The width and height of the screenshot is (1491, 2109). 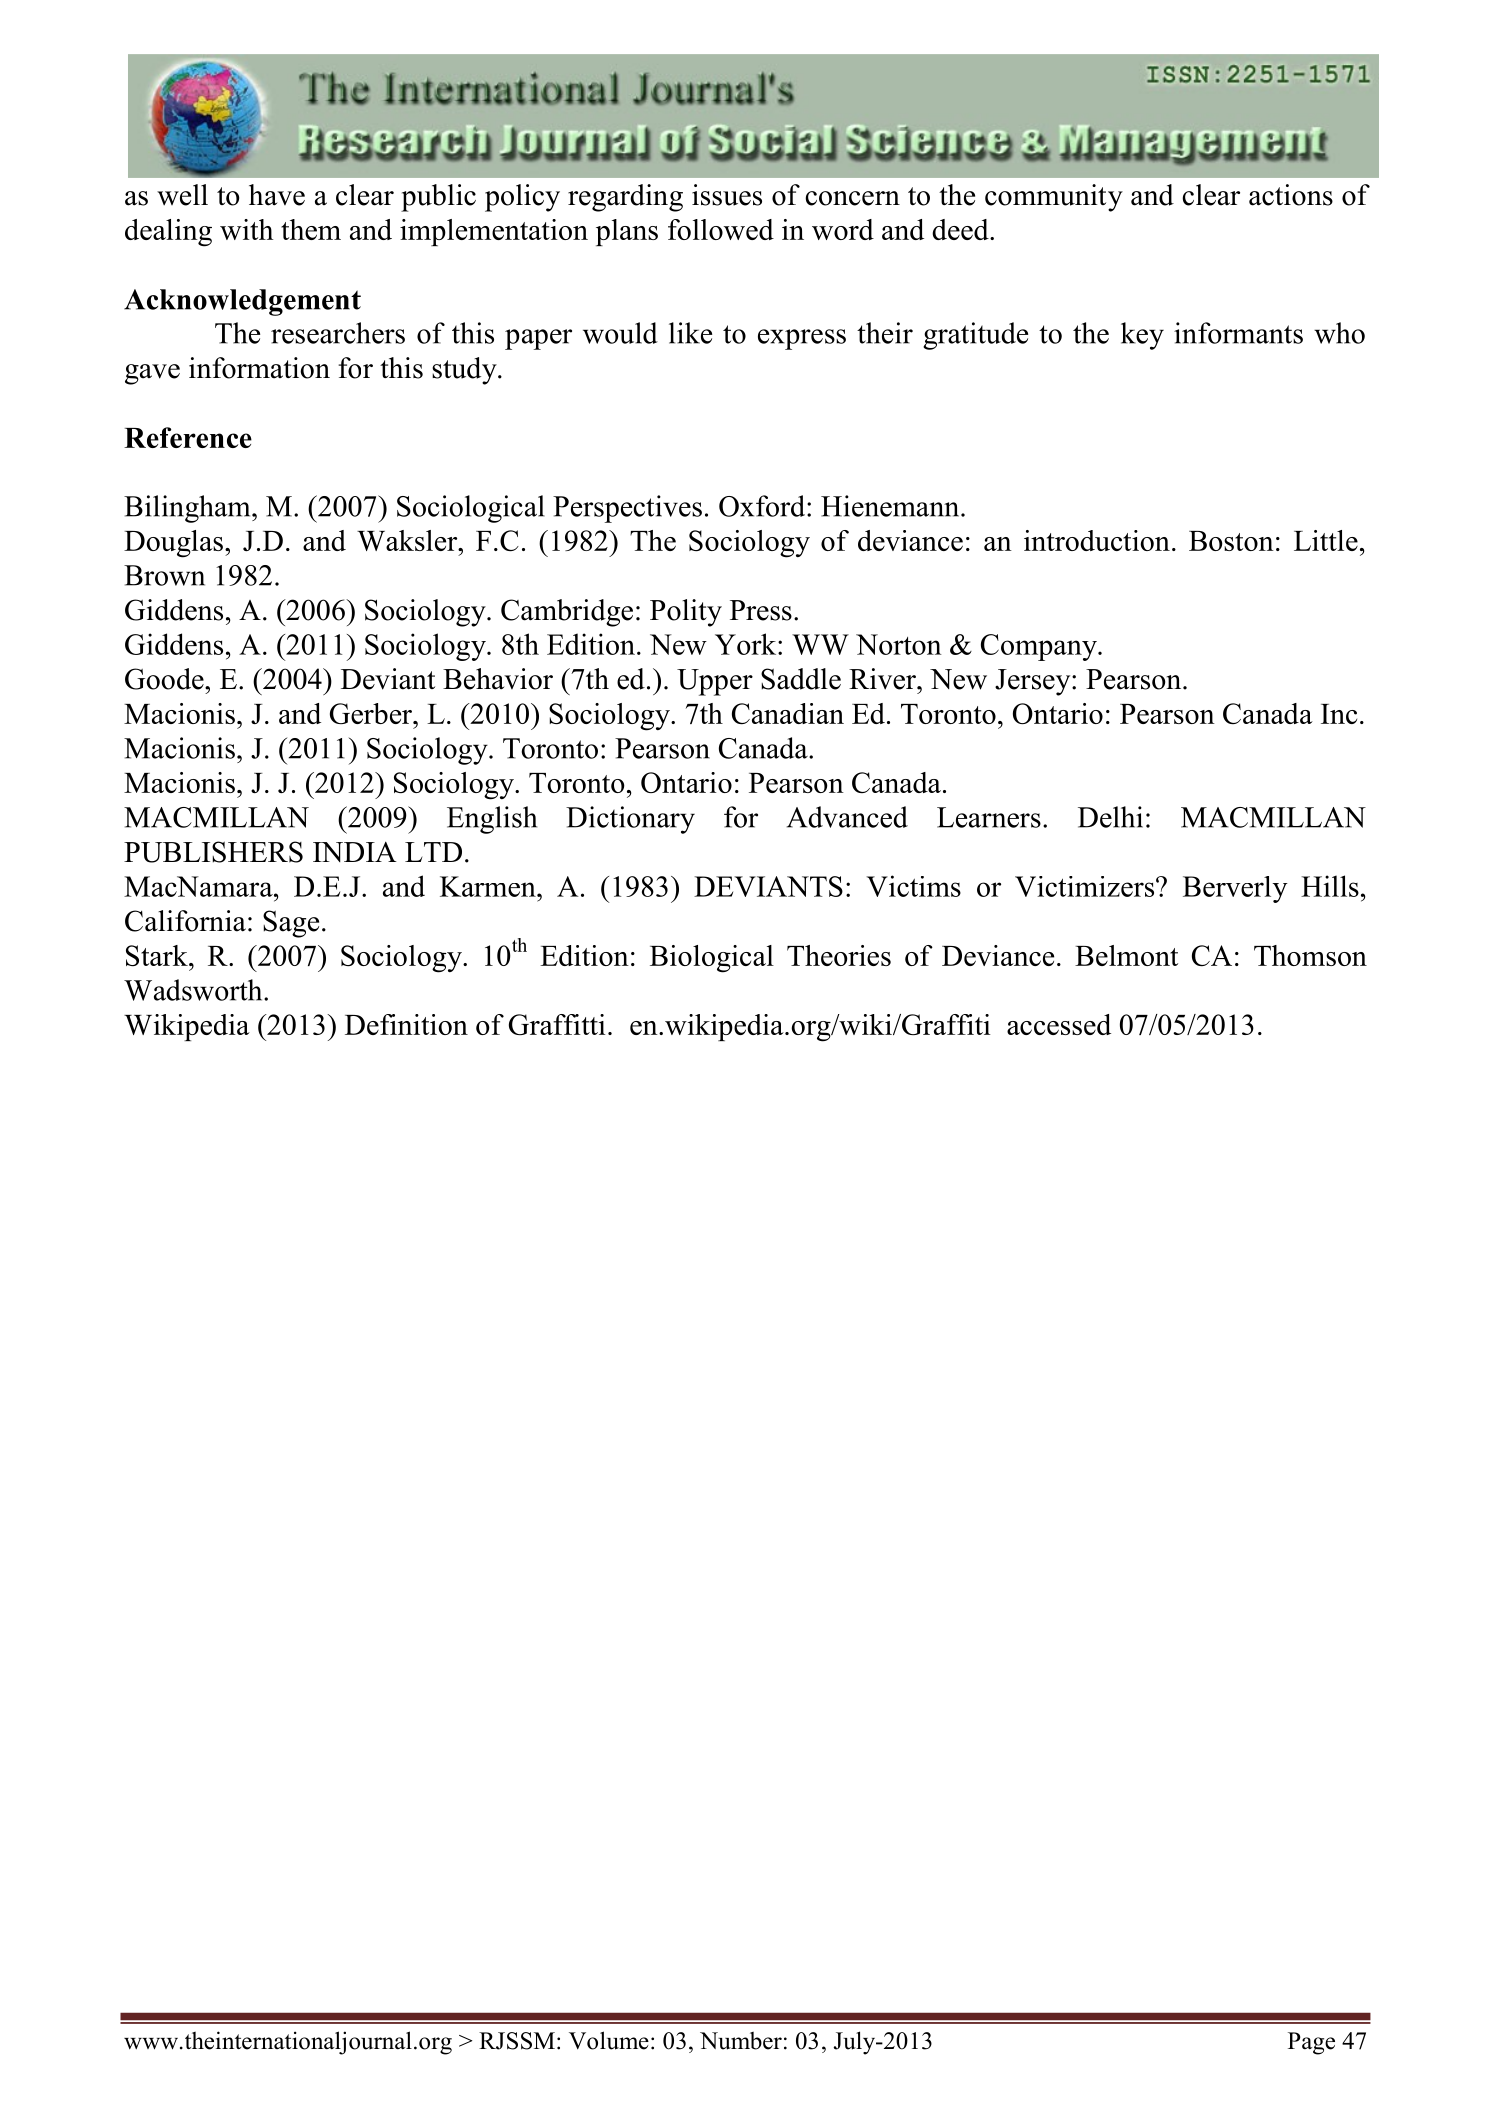 What do you see at coordinates (406, 1024) in the screenshot?
I see `Definition` at bounding box center [406, 1024].
